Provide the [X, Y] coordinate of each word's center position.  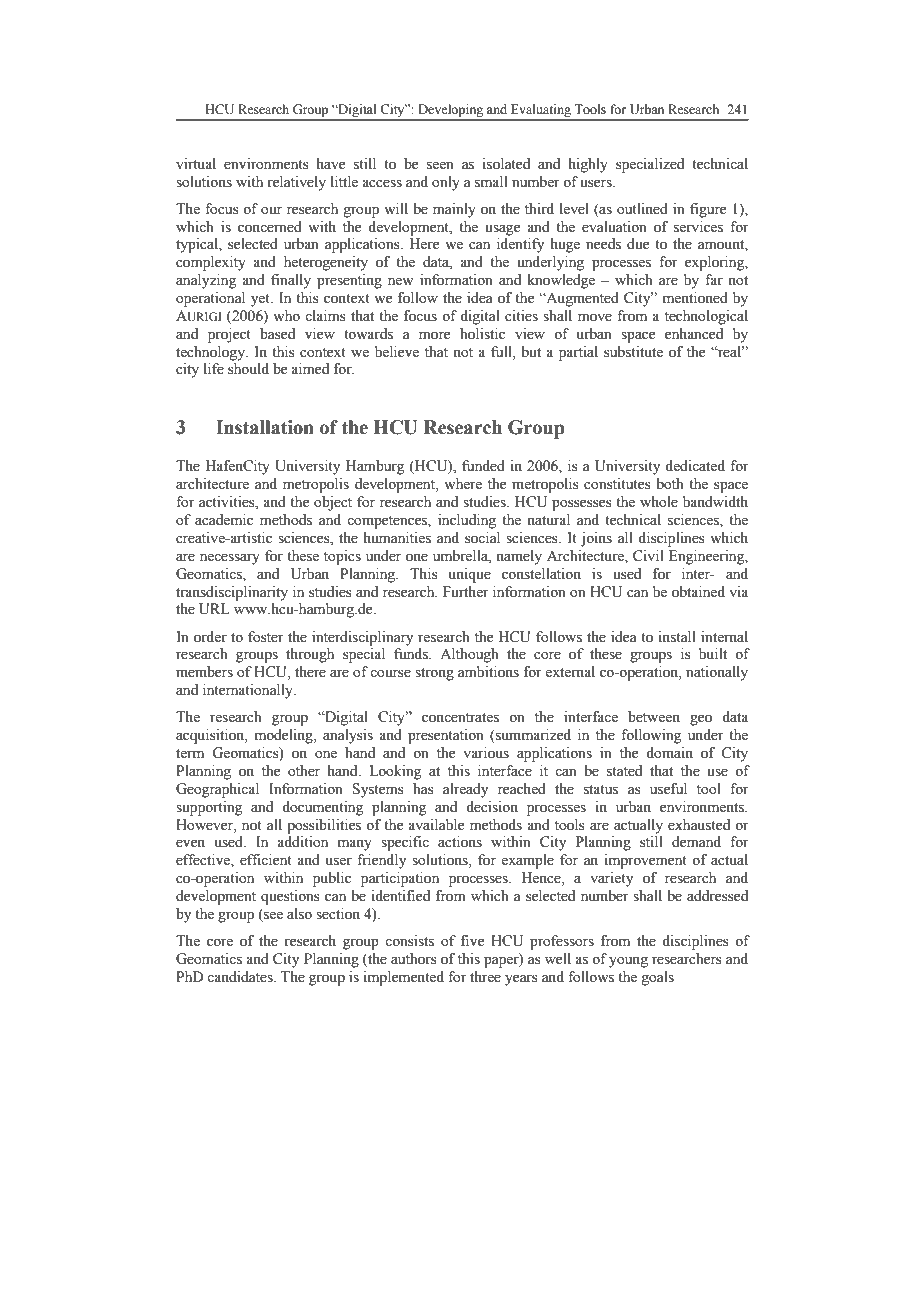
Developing [451, 112]
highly [588, 165]
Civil [648, 556]
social [482, 538]
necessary [230, 559]
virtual [196, 164]
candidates [241, 977]
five [472, 941]
